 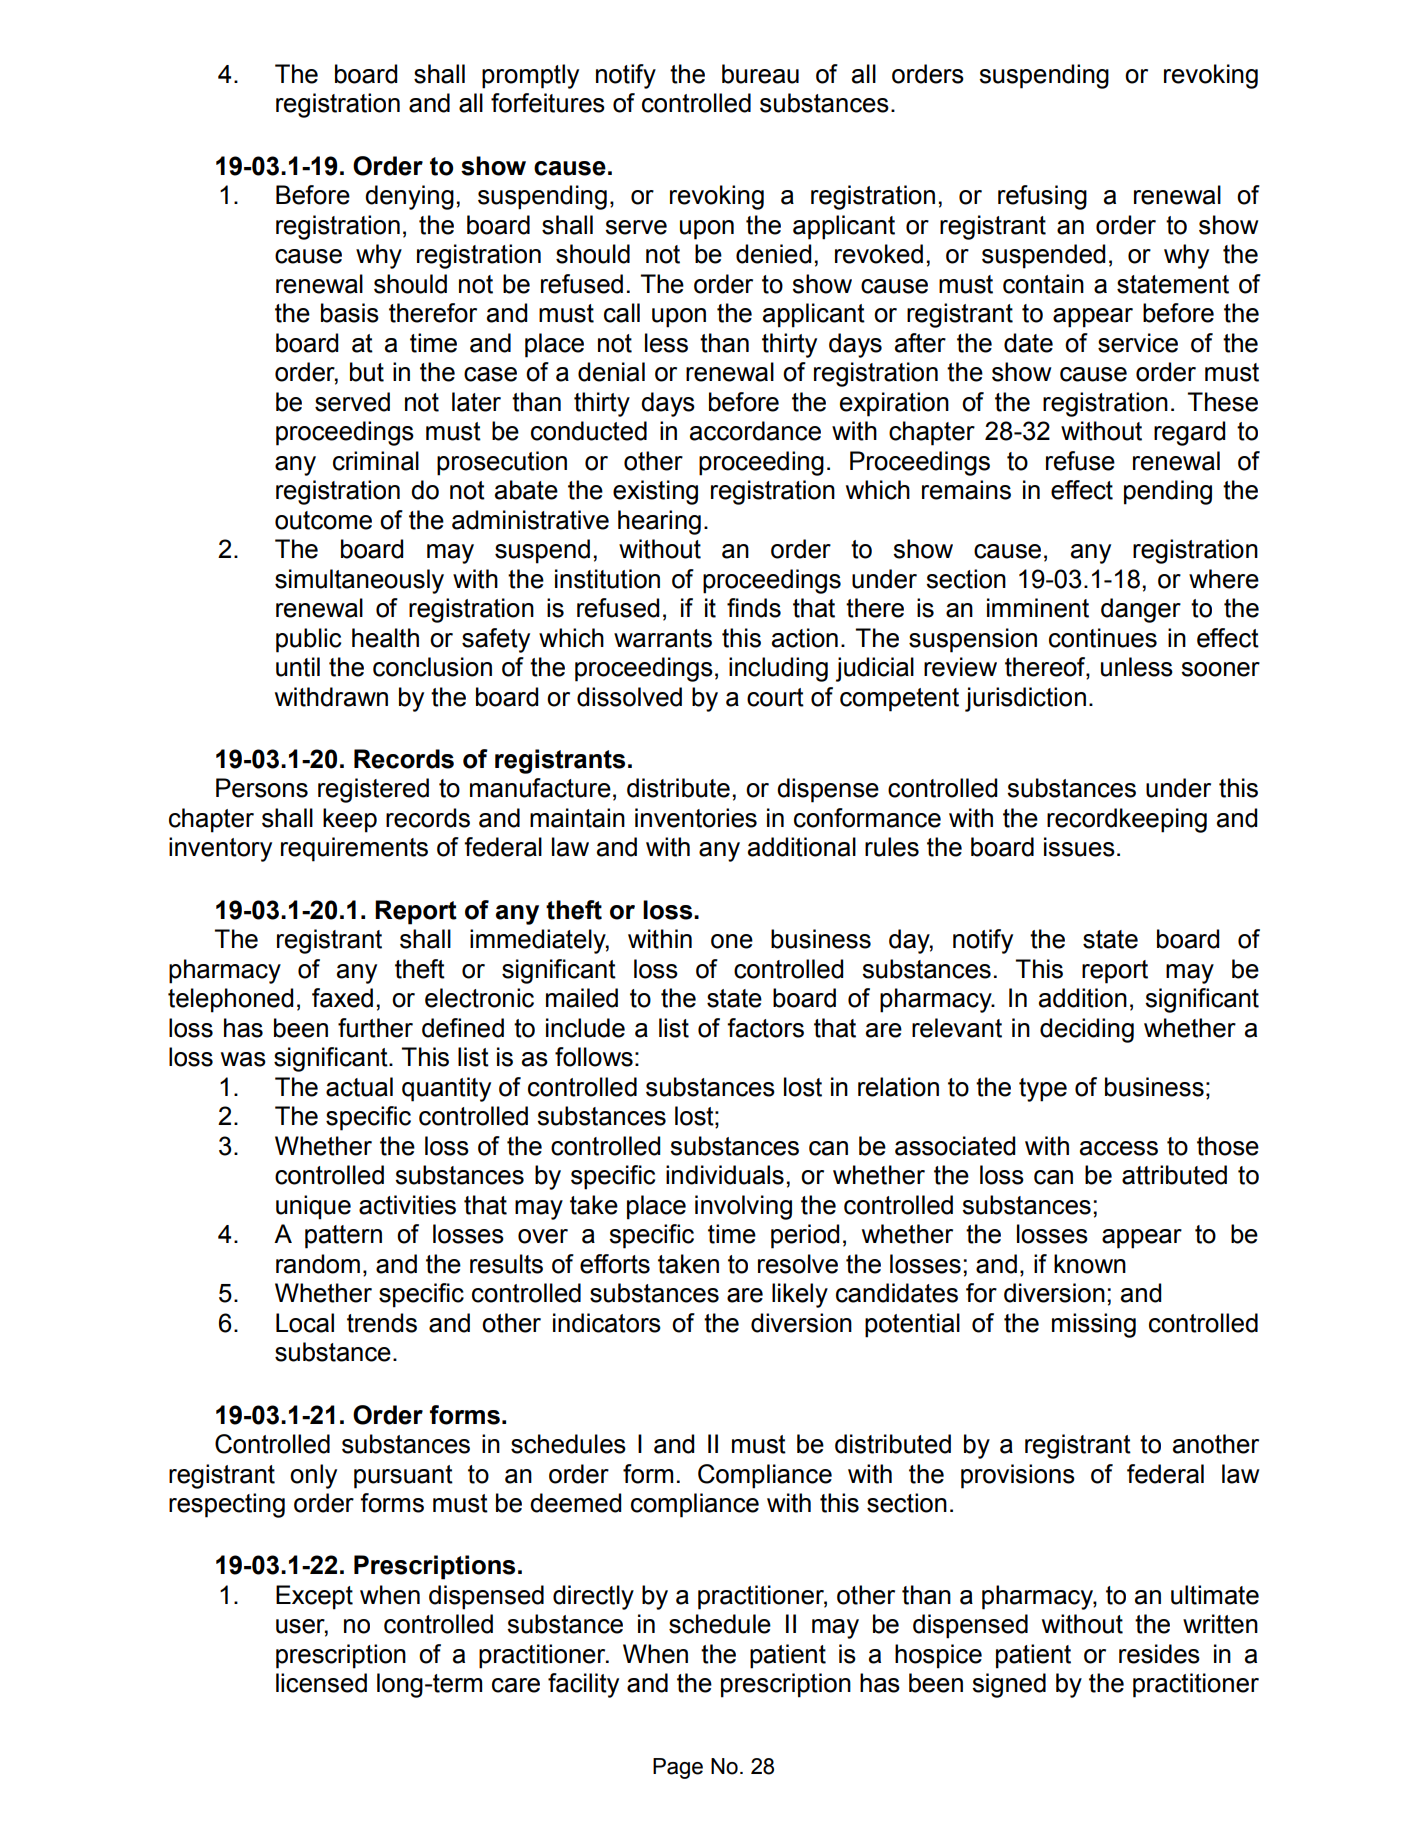 What do you see at coordinates (1042, 197) in the document?
I see `refusing` at bounding box center [1042, 197].
